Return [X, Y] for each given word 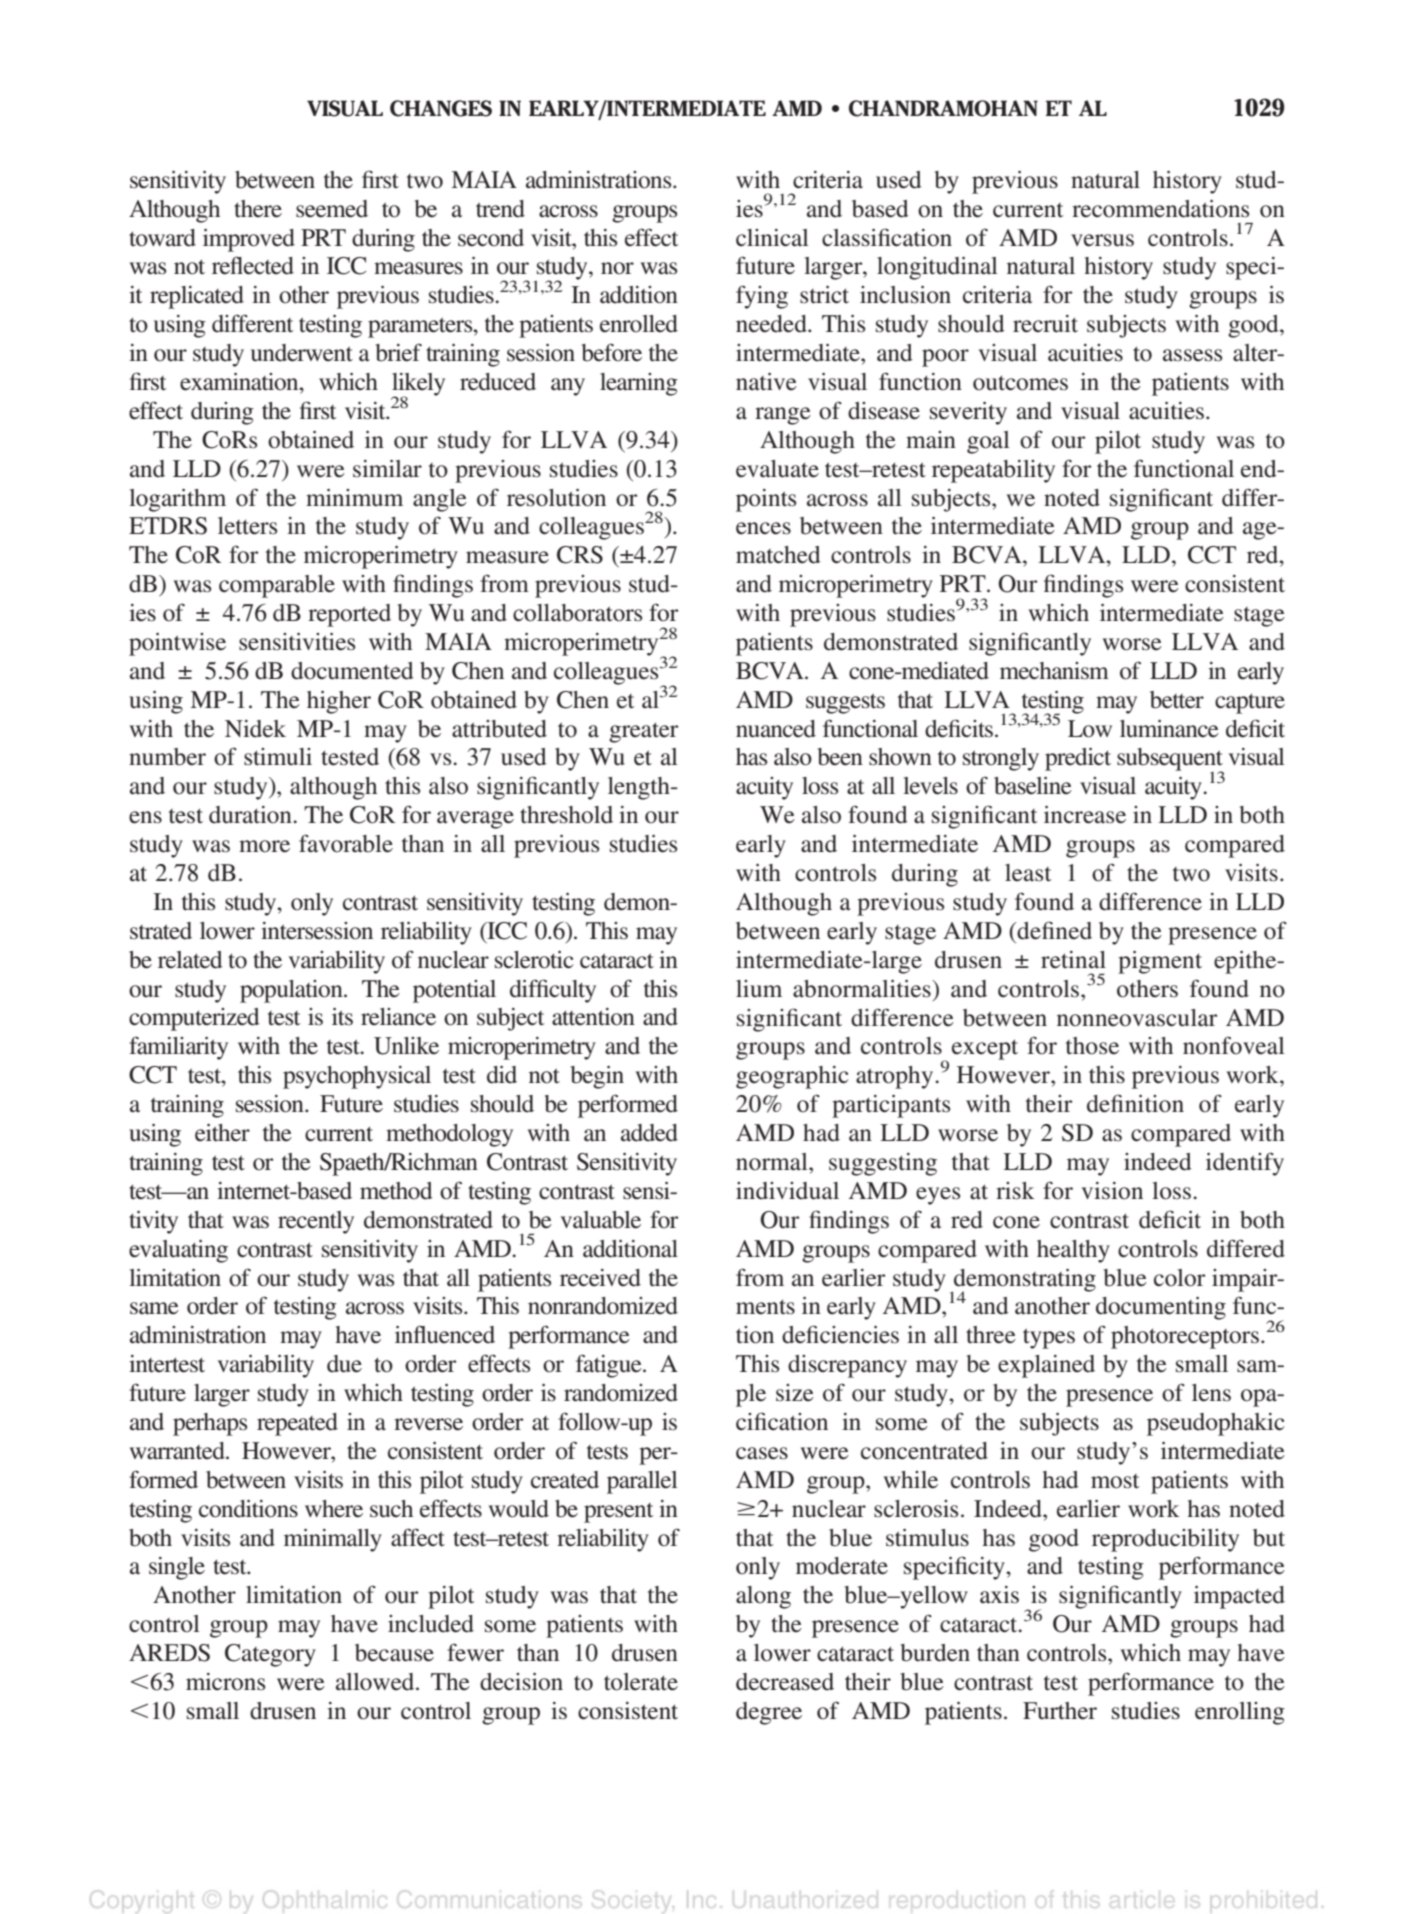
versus [1102, 240]
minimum [354, 498]
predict [1078, 759]
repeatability [993, 471]
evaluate [777, 469]
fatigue [610, 1366]
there [258, 209]
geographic [792, 1077]
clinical [772, 238]
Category [270, 1655]
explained [1046, 1366]
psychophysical [357, 1077]
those [1092, 1046]
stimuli [278, 757]
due [344, 1364]
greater [643, 732]
